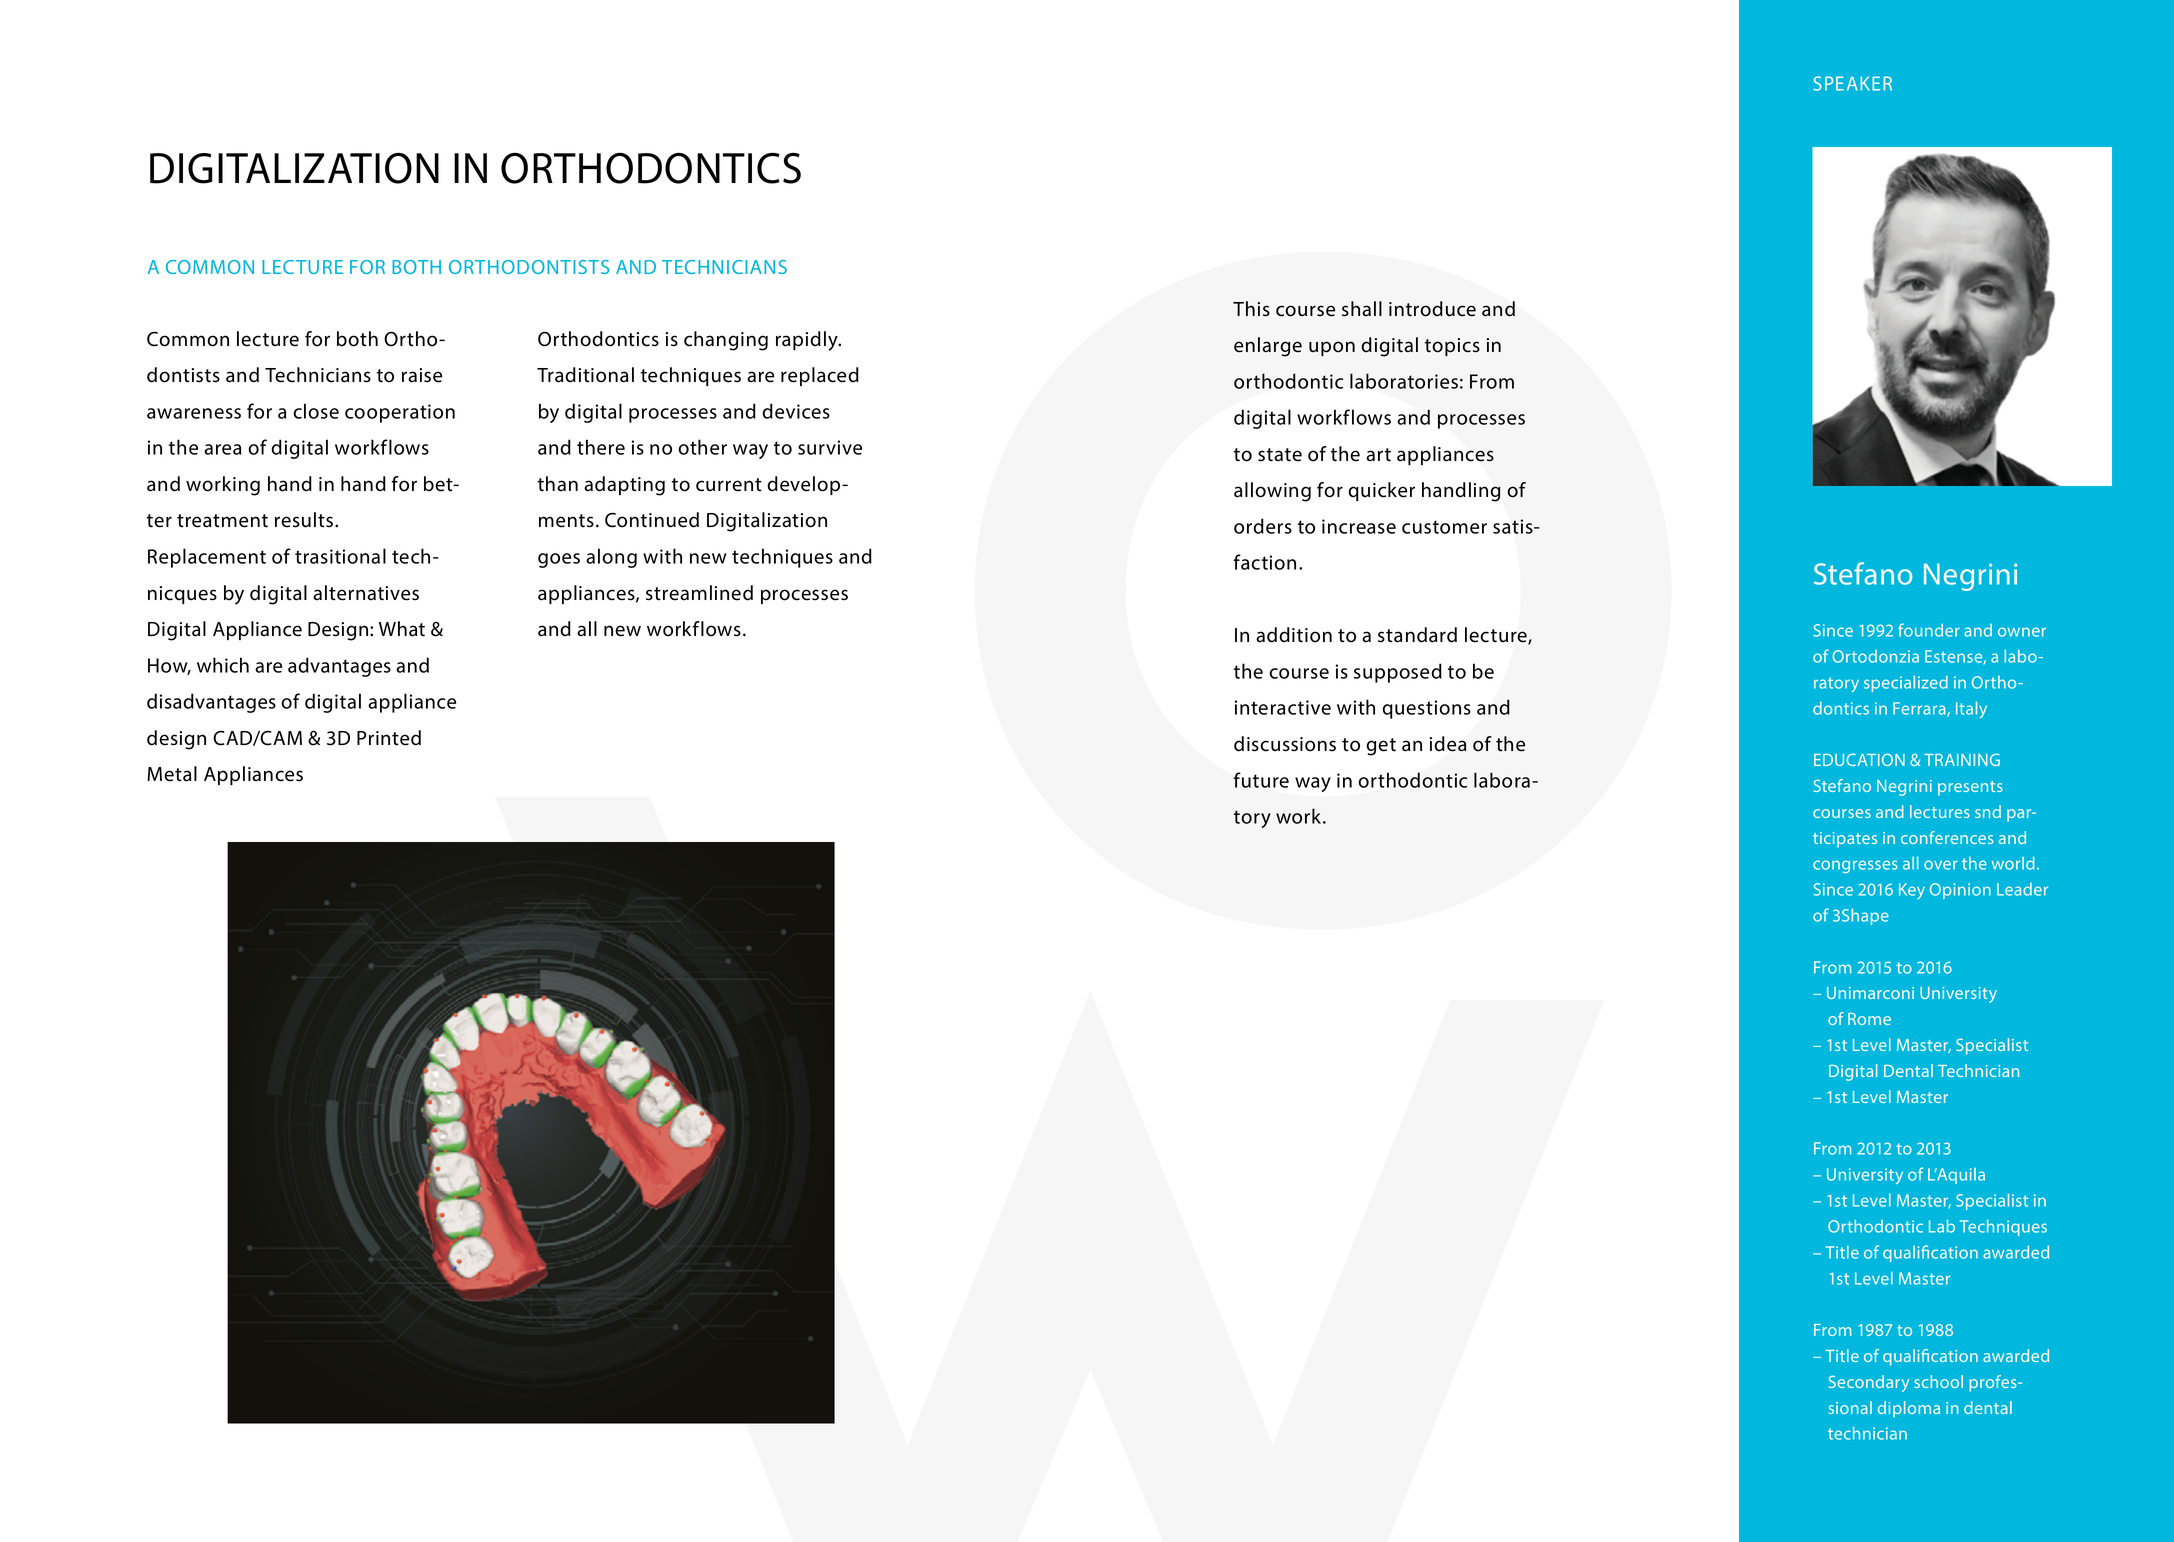 The image size is (2174, 1542). Describe the element at coordinates (1938, 1381) in the screenshot. I see `school` at that location.
